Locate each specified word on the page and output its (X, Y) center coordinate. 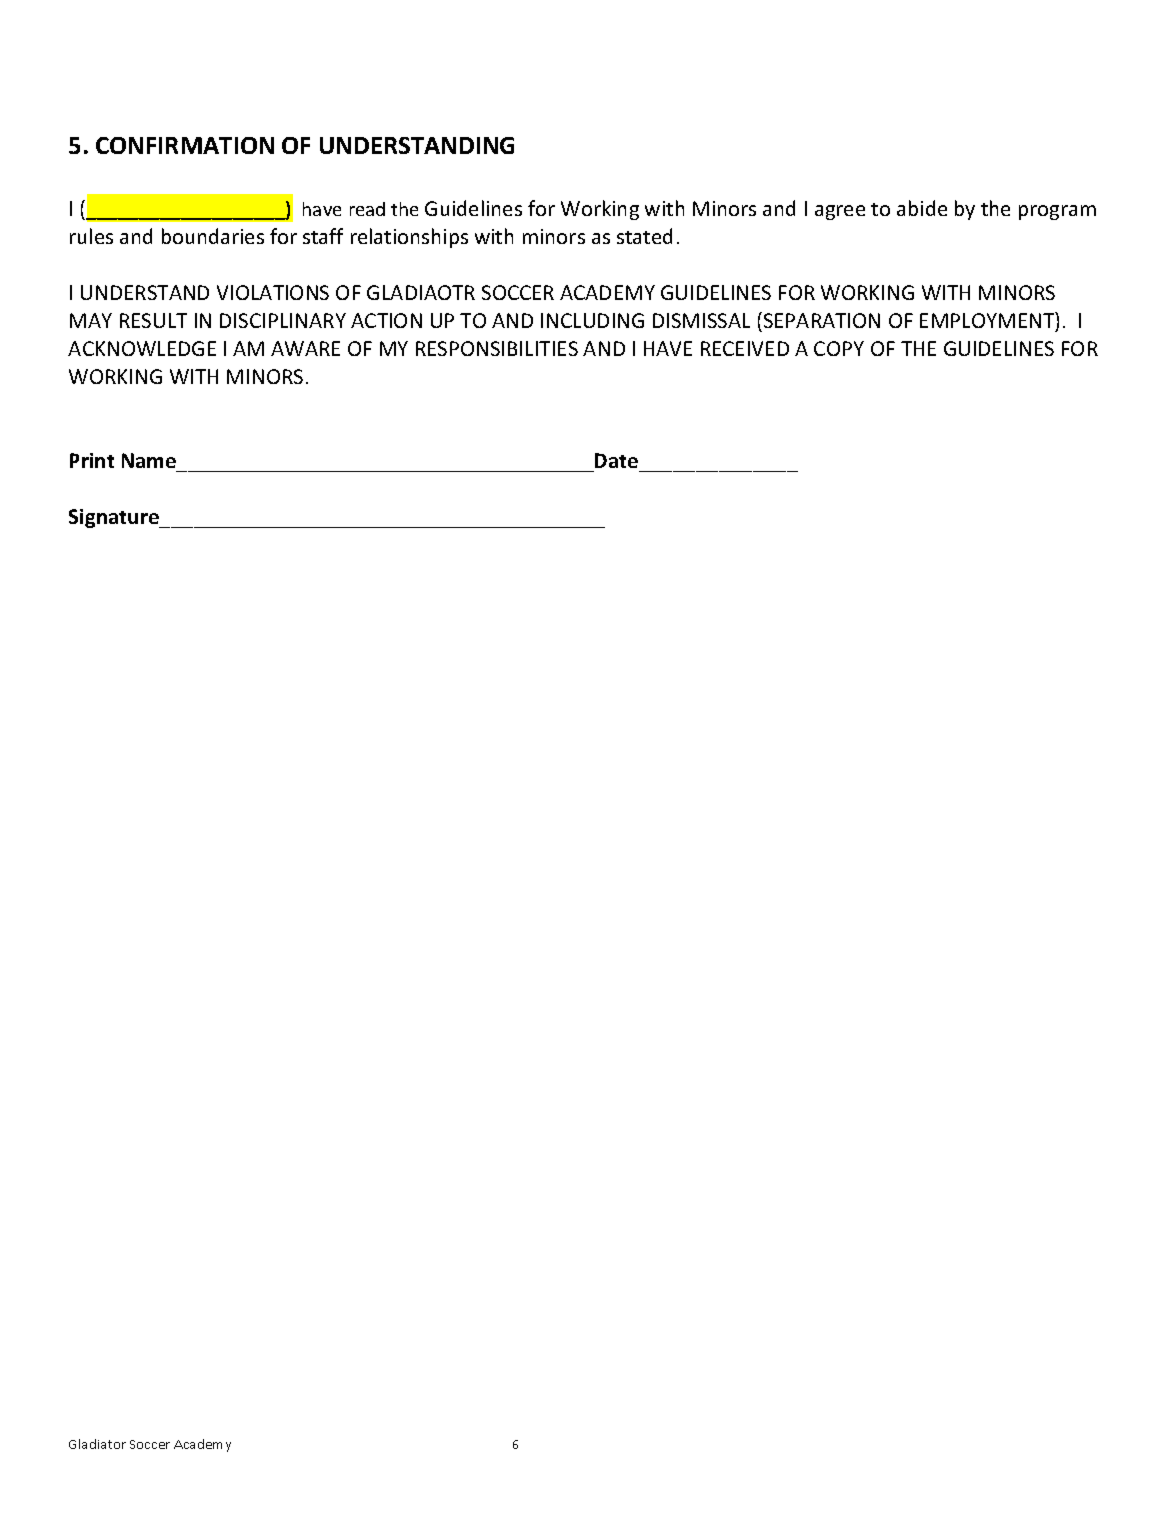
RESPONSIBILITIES (497, 348)
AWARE (305, 348)
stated (644, 236)
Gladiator (97, 1444)
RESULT (153, 320)
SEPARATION (820, 320)
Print (92, 460)
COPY (839, 348)
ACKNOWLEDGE (142, 348)
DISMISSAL (701, 320)
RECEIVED (745, 348)
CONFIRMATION (185, 145)
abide (922, 208)
